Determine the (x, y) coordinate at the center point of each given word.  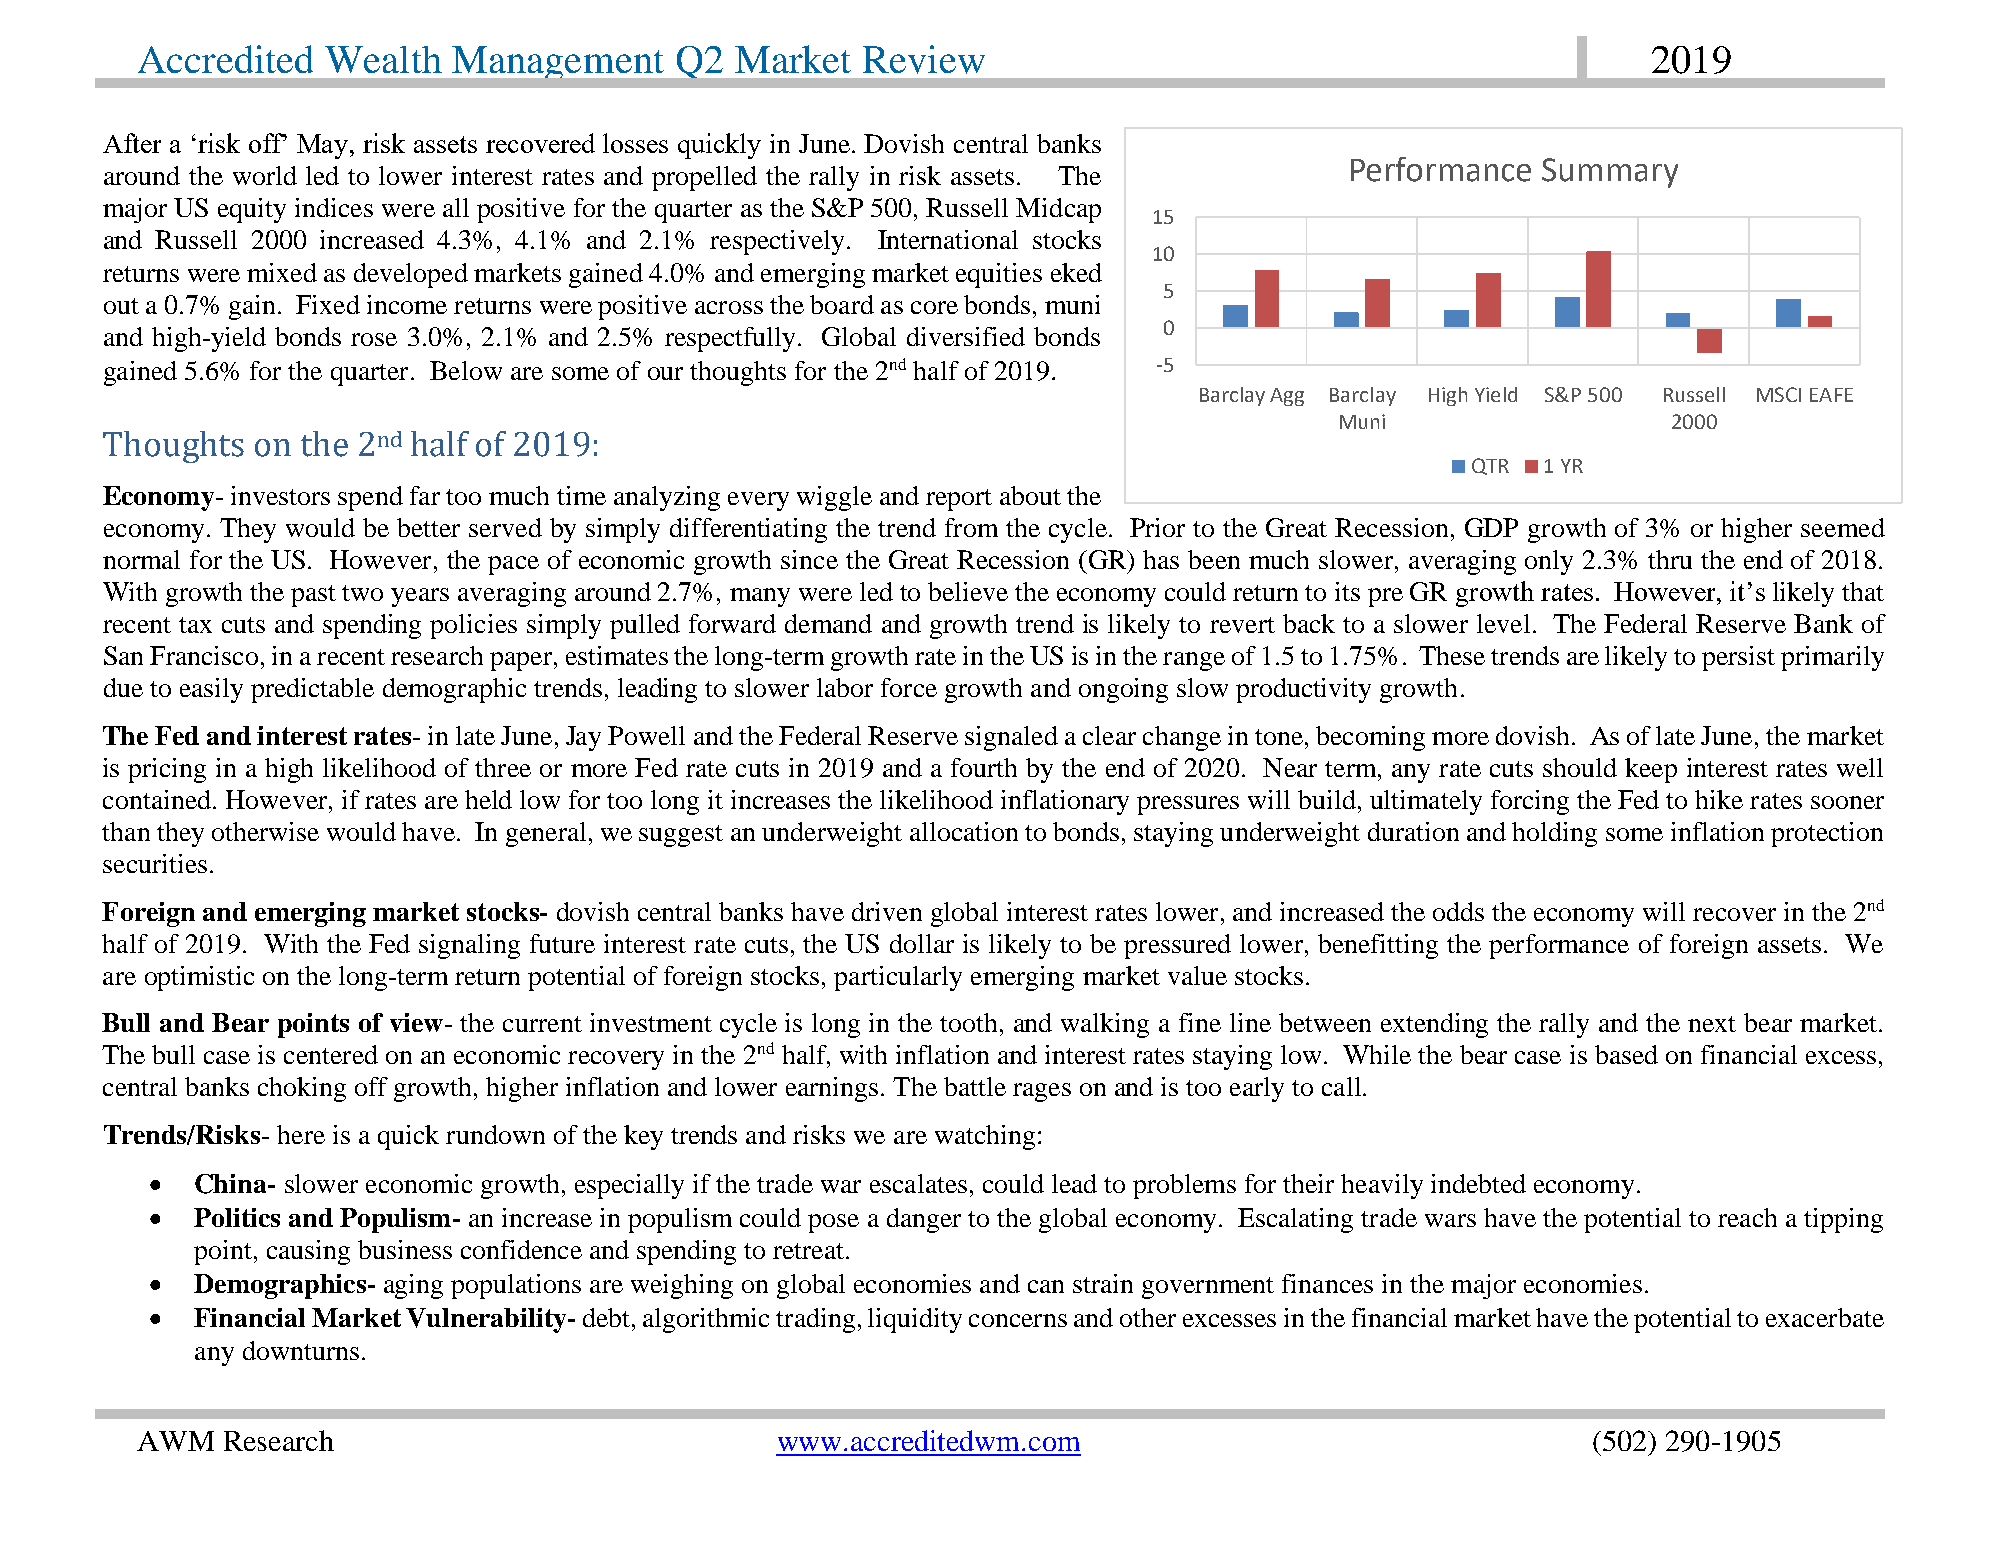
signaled (1011, 738)
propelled (704, 178)
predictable (312, 690)
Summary (1610, 173)
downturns (301, 1350)
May (324, 146)
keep (1651, 770)
